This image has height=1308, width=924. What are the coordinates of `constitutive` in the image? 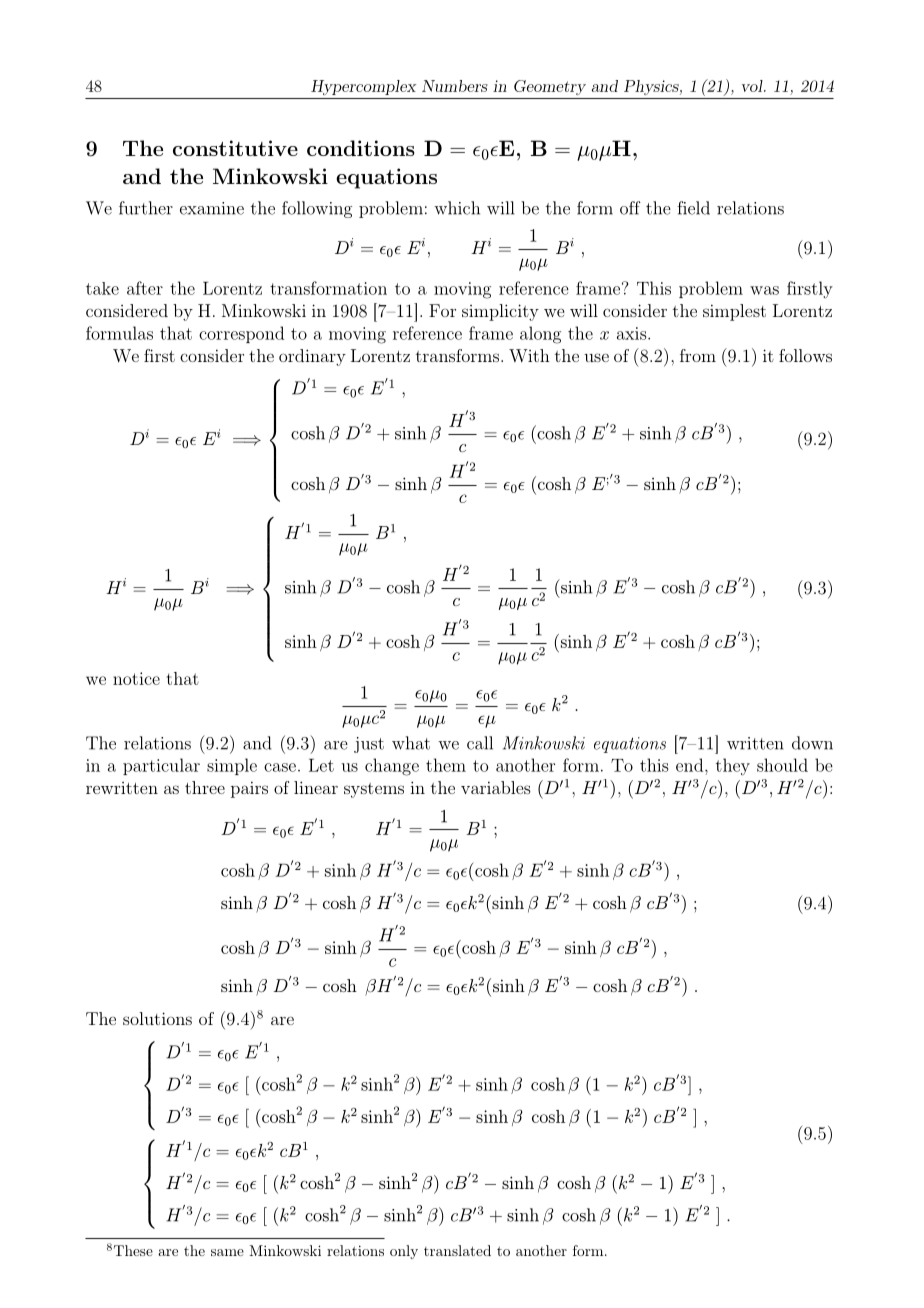 It's located at (235, 148).
